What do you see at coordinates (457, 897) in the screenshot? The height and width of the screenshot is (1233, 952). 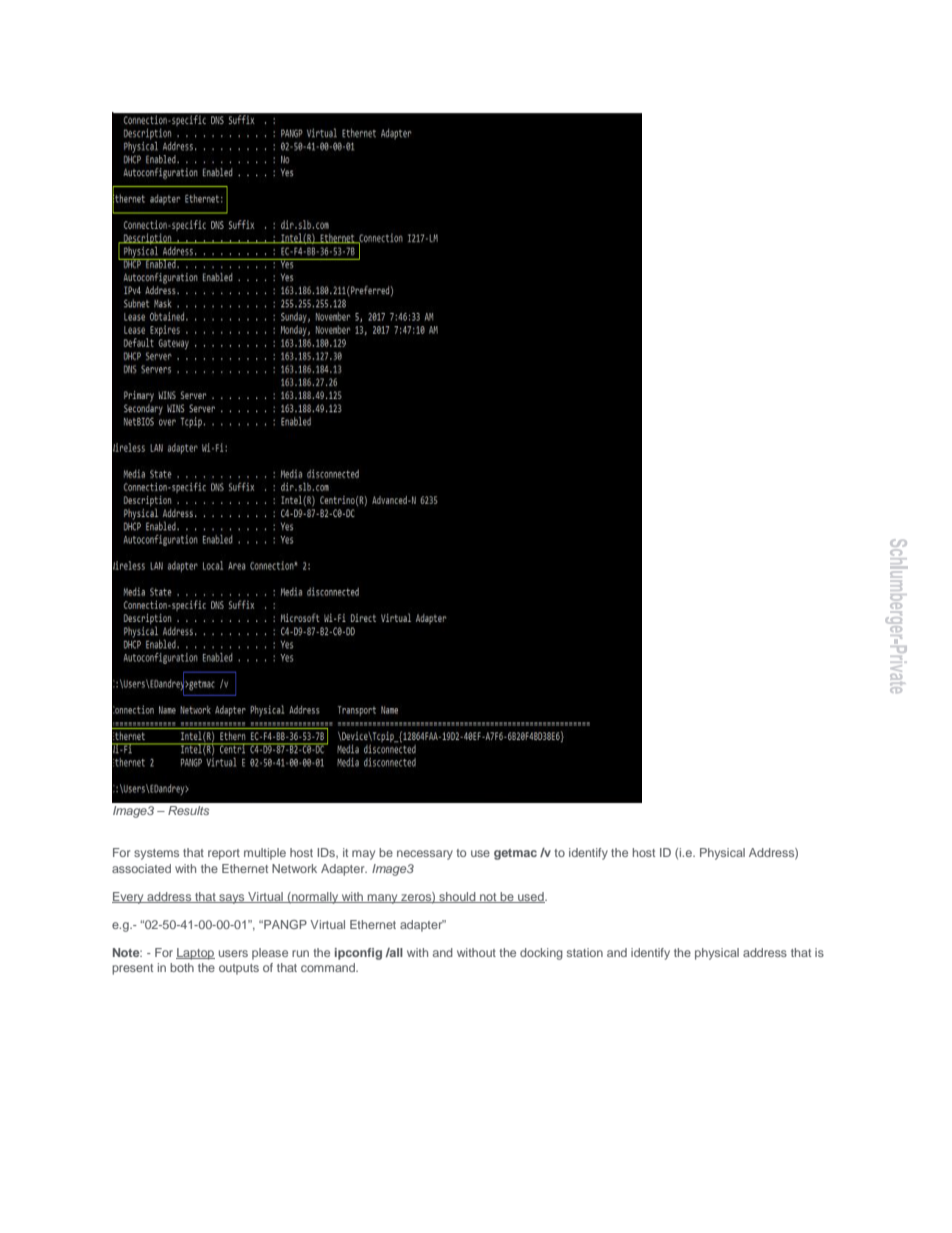 I see `should` at bounding box center [457, 897].
